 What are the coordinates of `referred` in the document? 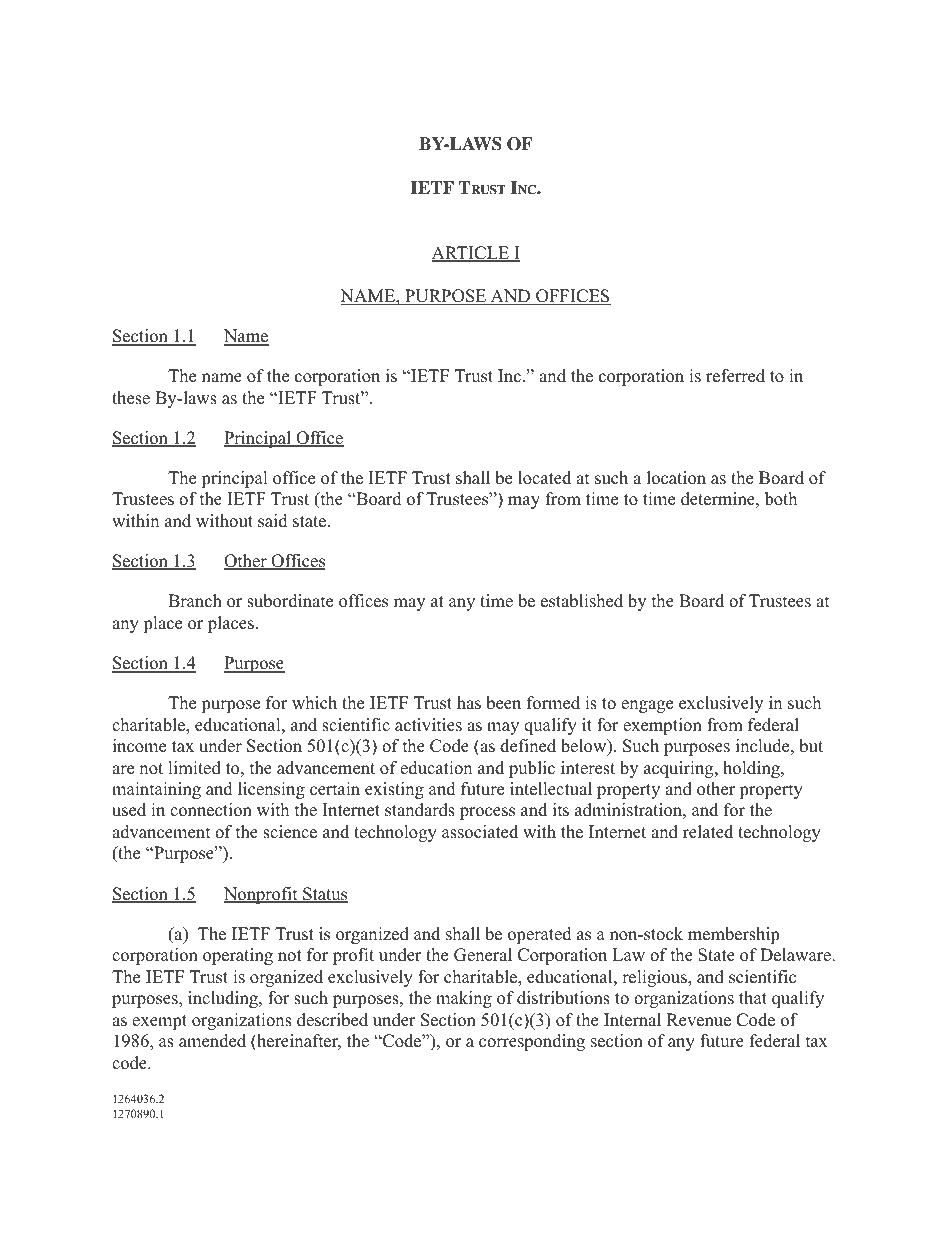 It's located at (735, 376).
